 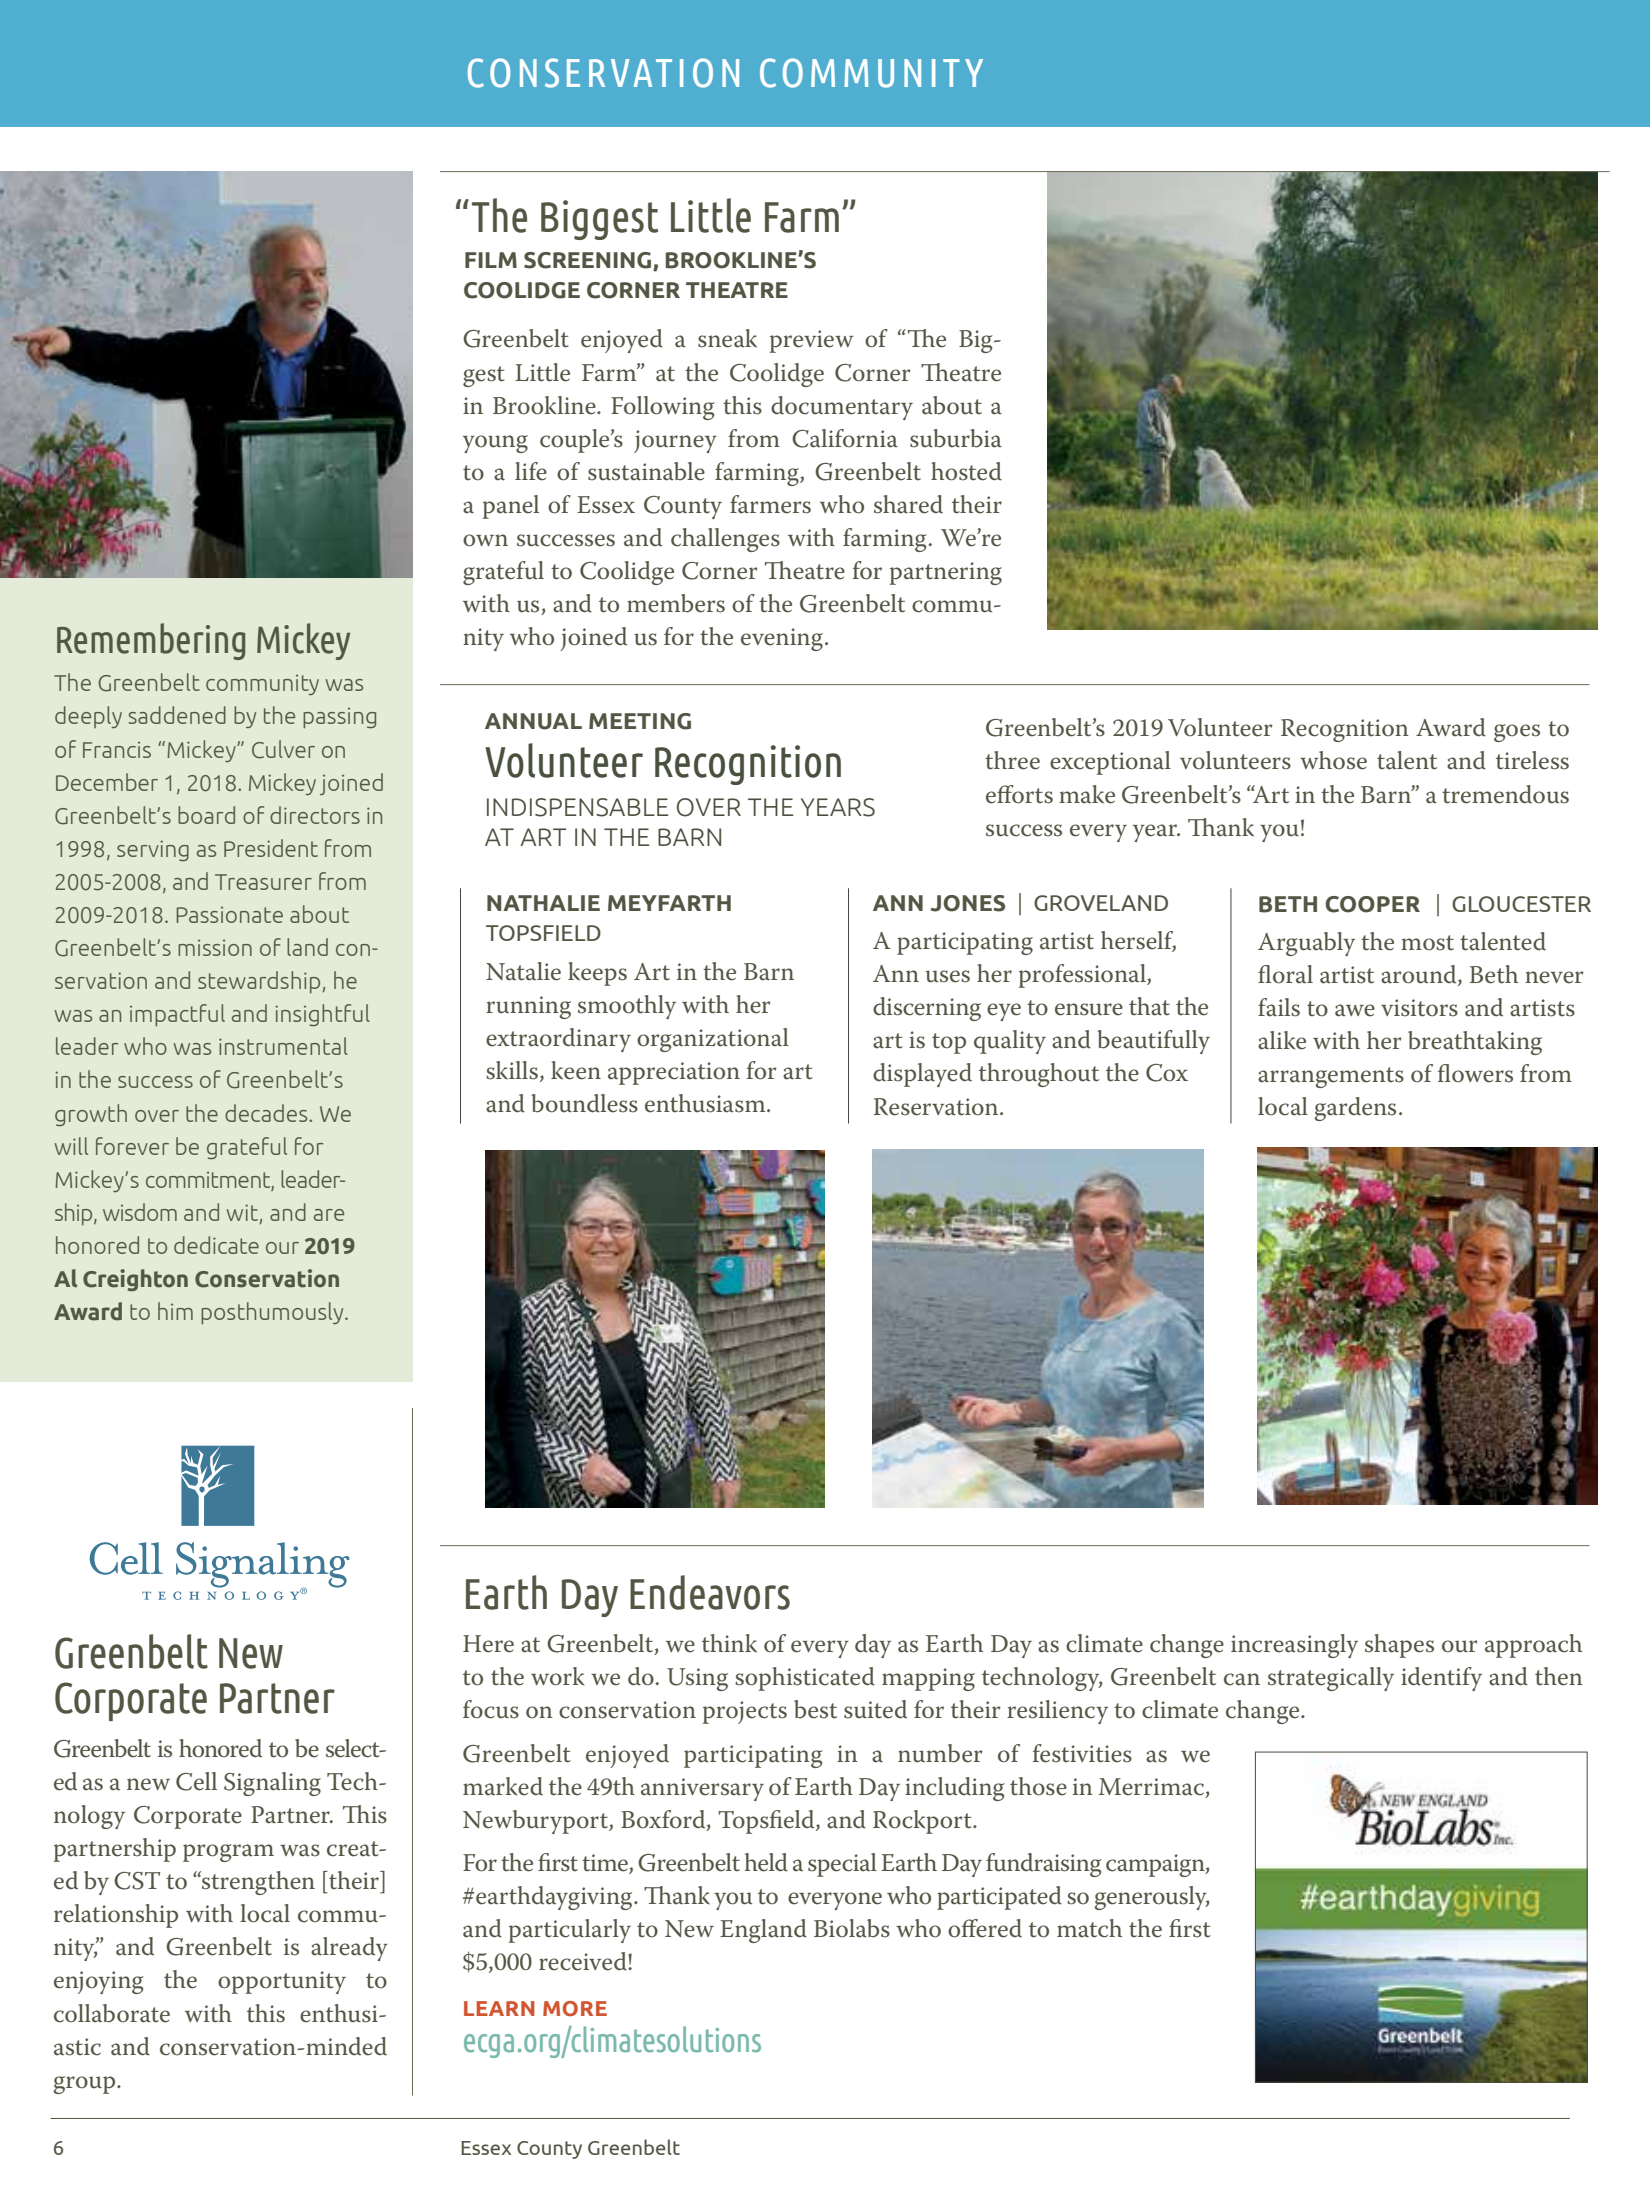 What do you see at coordinates (927, 1009) in the image?
I see `discerning` at bounding box center [927, 1009].
